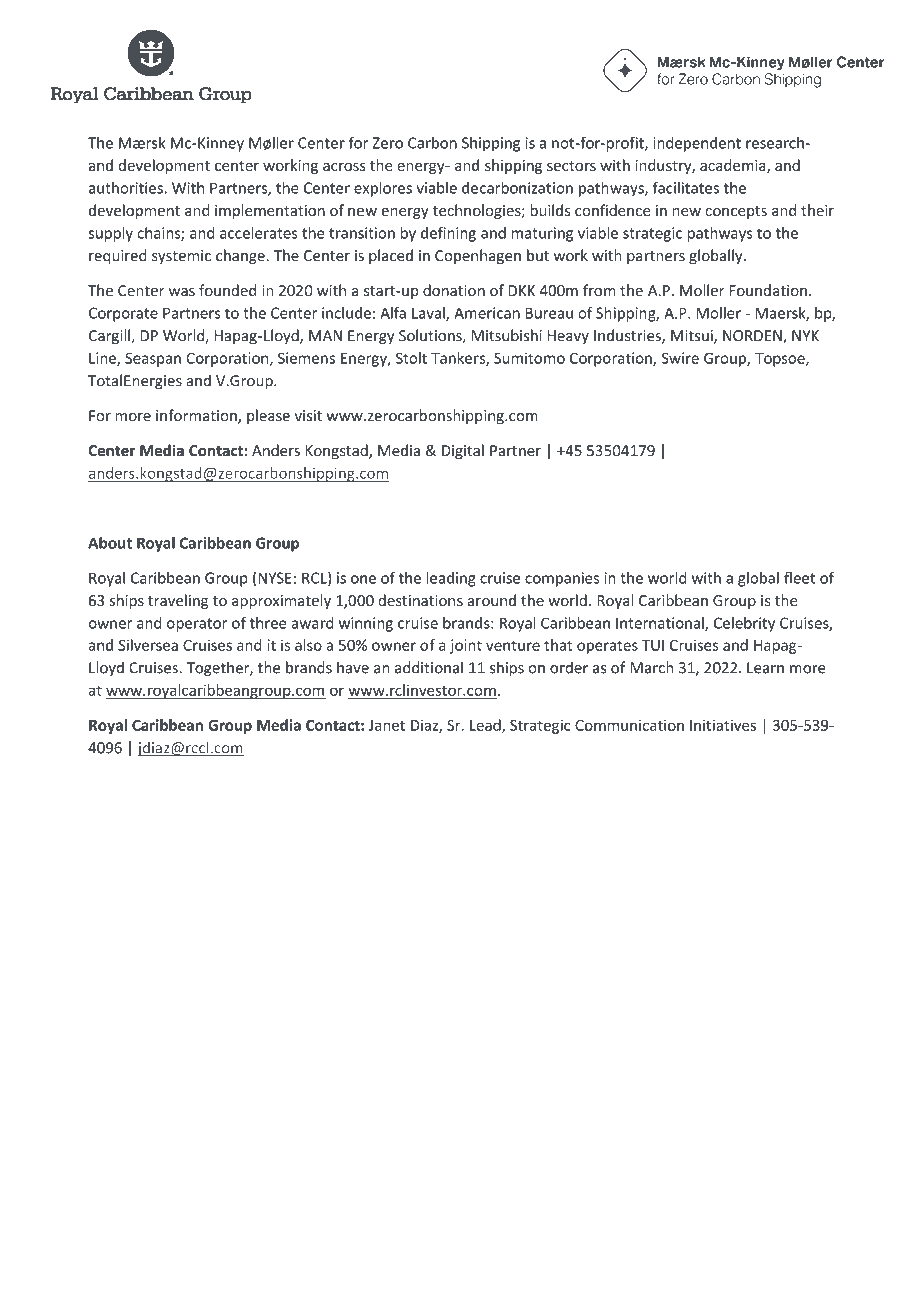  What do you see at coordinates (383, 189) in the document?
I see `explores` at bounding box center [383, 189].
